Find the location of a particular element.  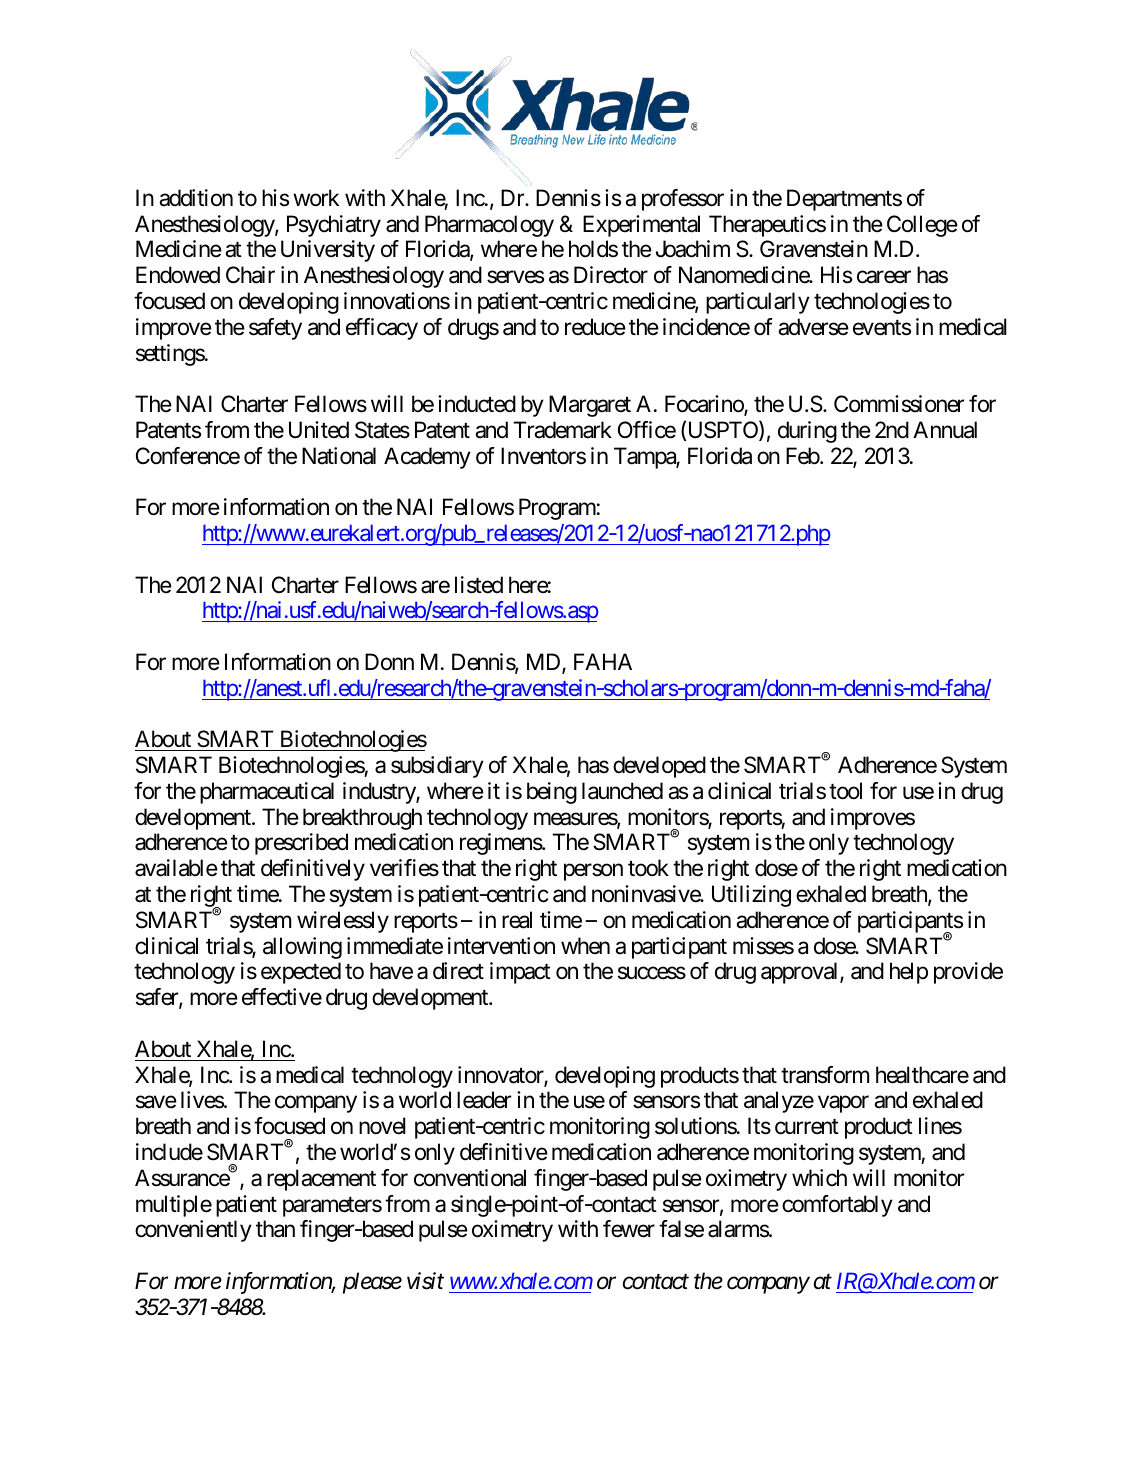

Commissioner is located at coordinates (899, 404).
